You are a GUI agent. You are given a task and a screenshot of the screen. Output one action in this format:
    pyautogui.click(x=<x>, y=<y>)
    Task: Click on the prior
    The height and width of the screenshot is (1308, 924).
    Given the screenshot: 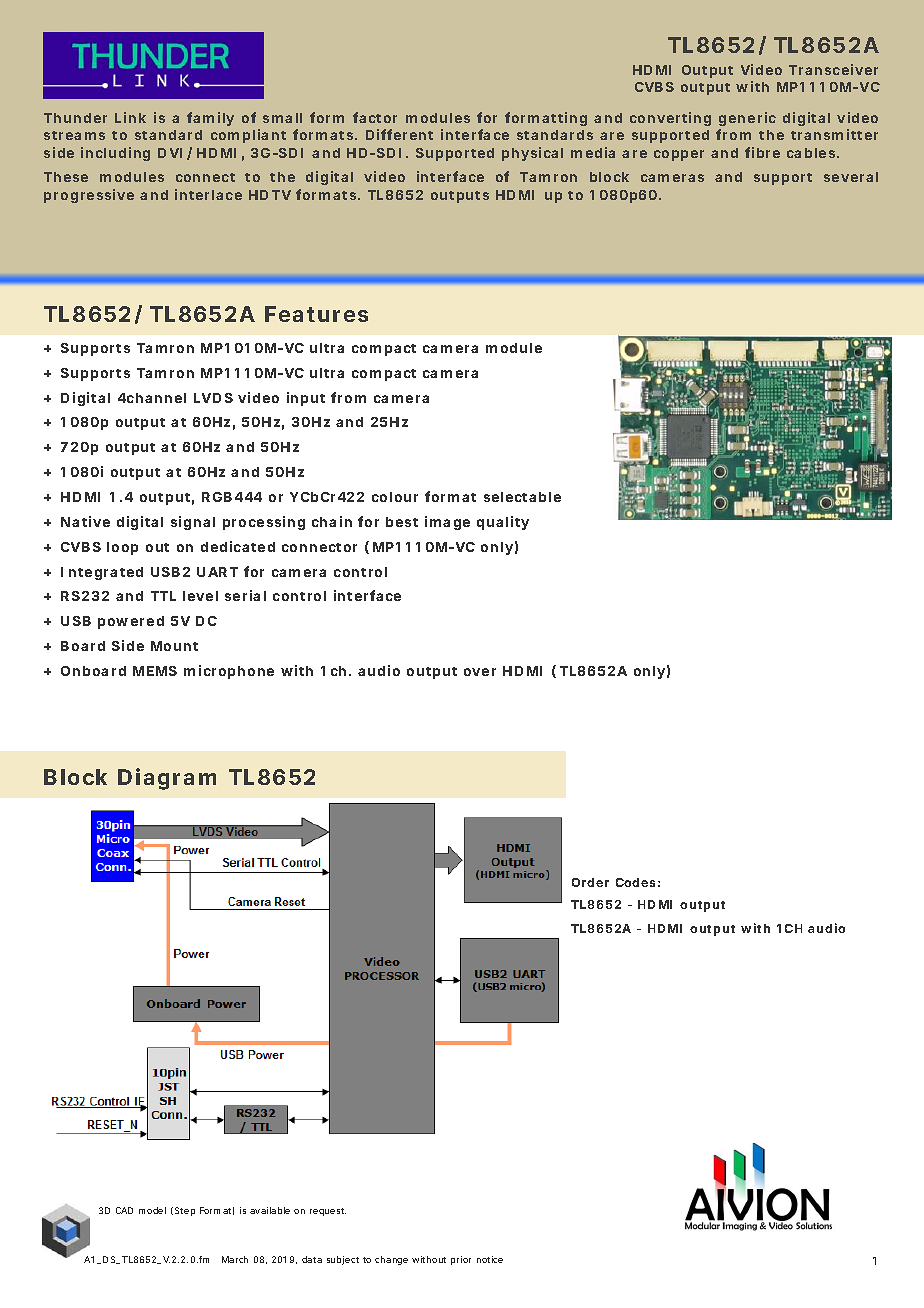 What is the action you would take?
    pyautogui.click(x=461, y=1260)
